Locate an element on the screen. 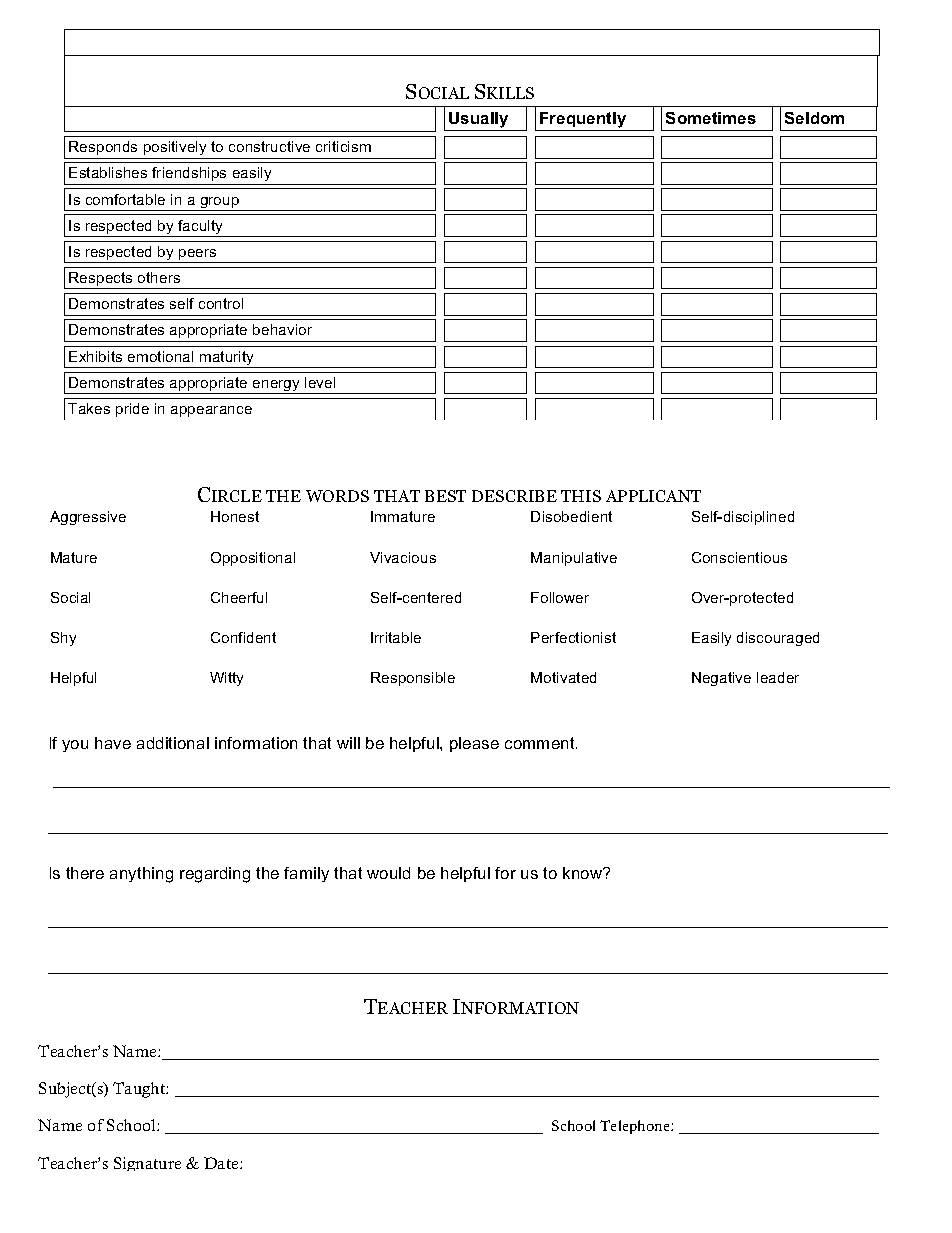 This screenshot has width=952, height=1233. Signature is located at coordinates (147, 1164).
